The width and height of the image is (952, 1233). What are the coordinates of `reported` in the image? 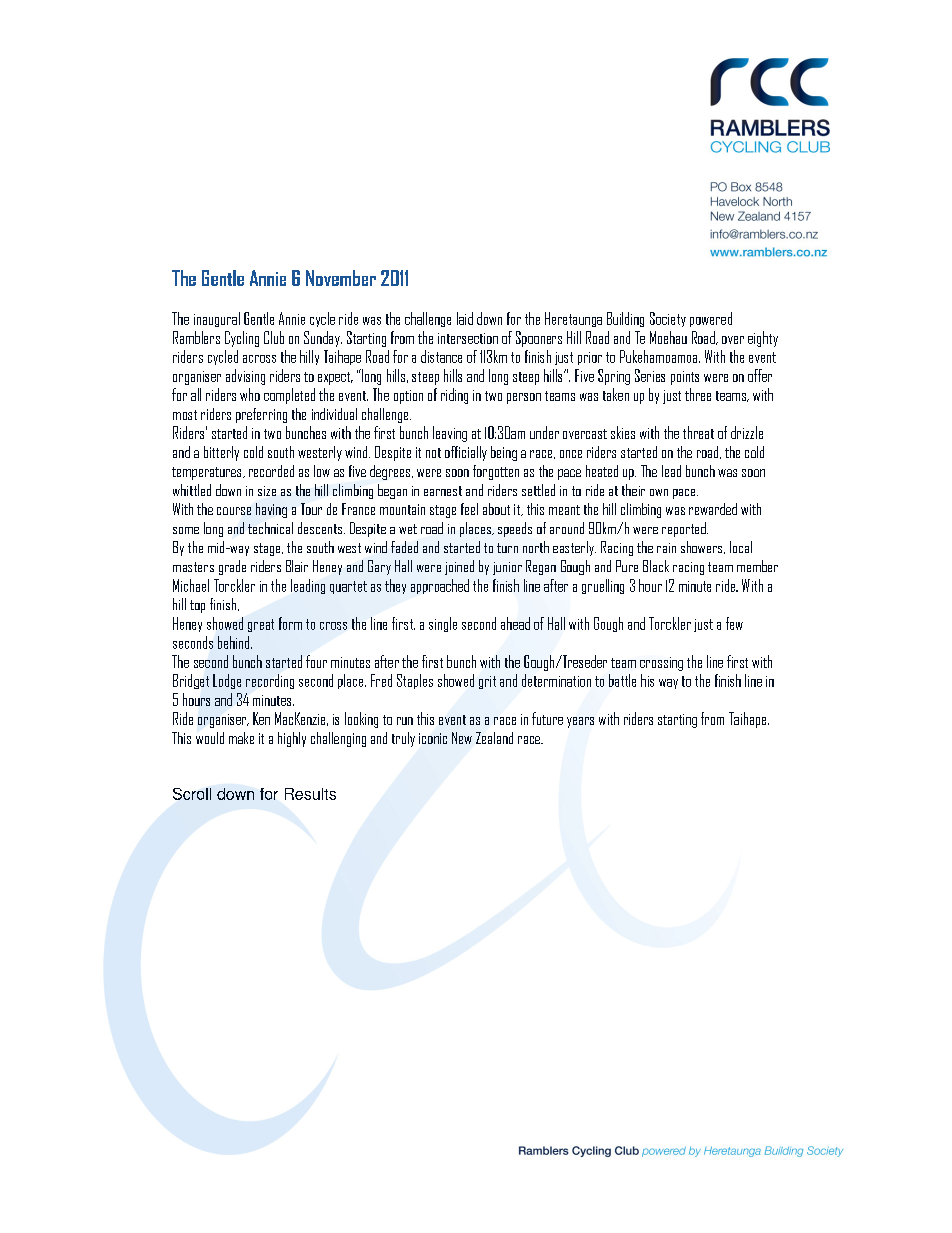 It's located at (685, 529).
